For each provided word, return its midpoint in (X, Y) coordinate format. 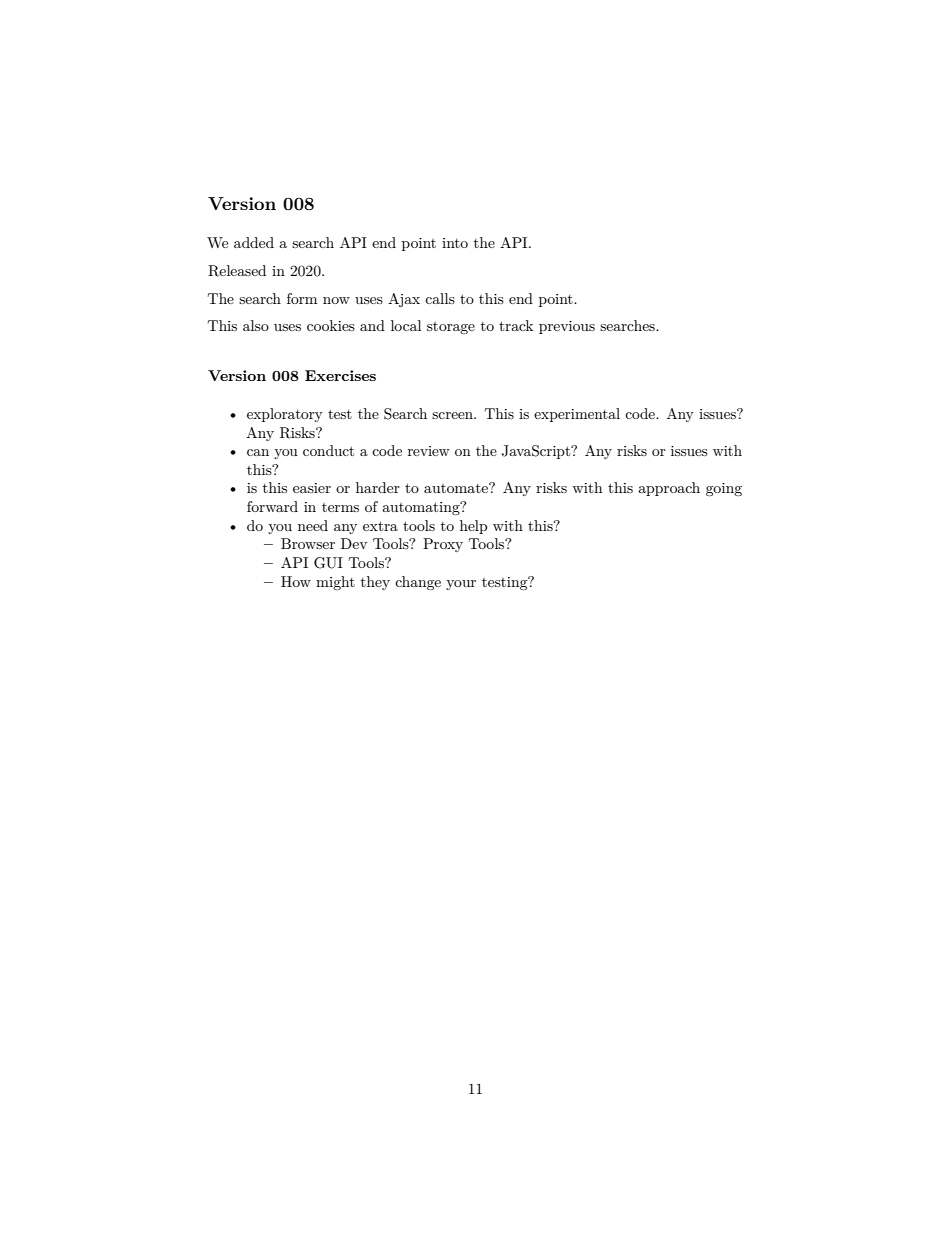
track (516, 325)
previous (567, 327)
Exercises (340, 375)
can (258, 452)
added (254, 242)
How (296, 581)
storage (451, 328)
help (473, 527)
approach (669, 489)
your (461, 585)
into (455, 243)
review (429, 451)
